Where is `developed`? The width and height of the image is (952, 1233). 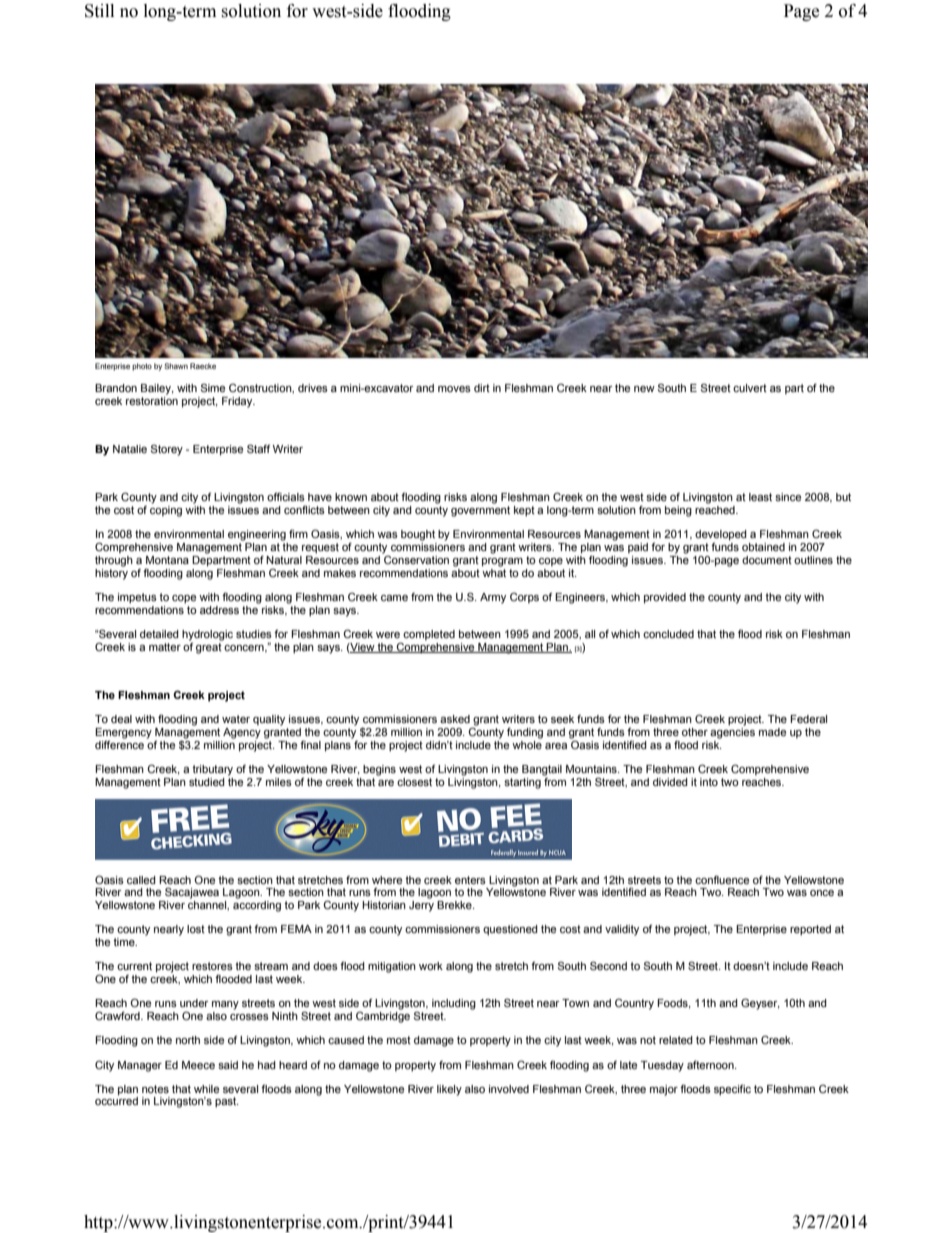 developed is located at coordinates (721, 536).
